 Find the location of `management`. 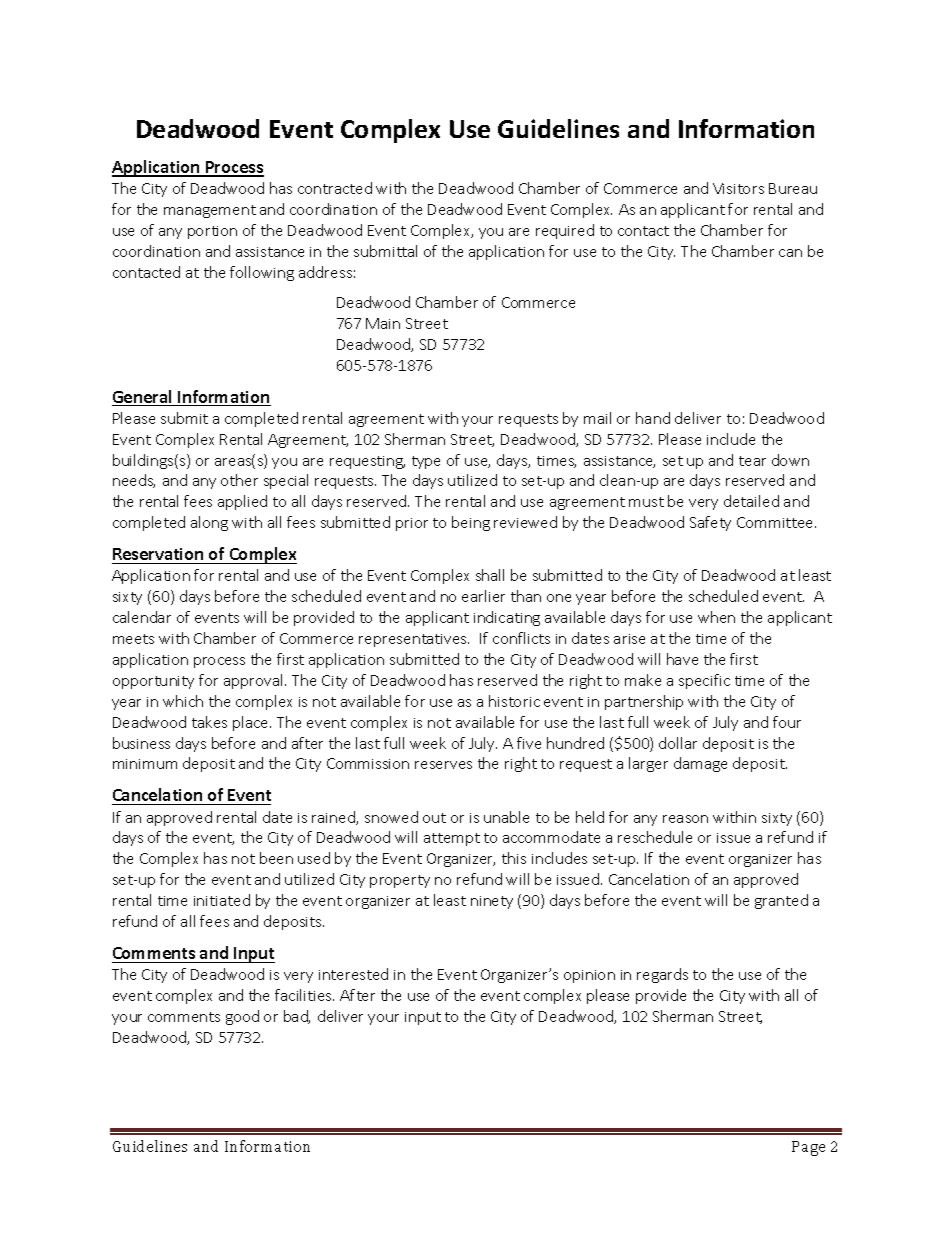

management is located at coordinates (210, 211).
